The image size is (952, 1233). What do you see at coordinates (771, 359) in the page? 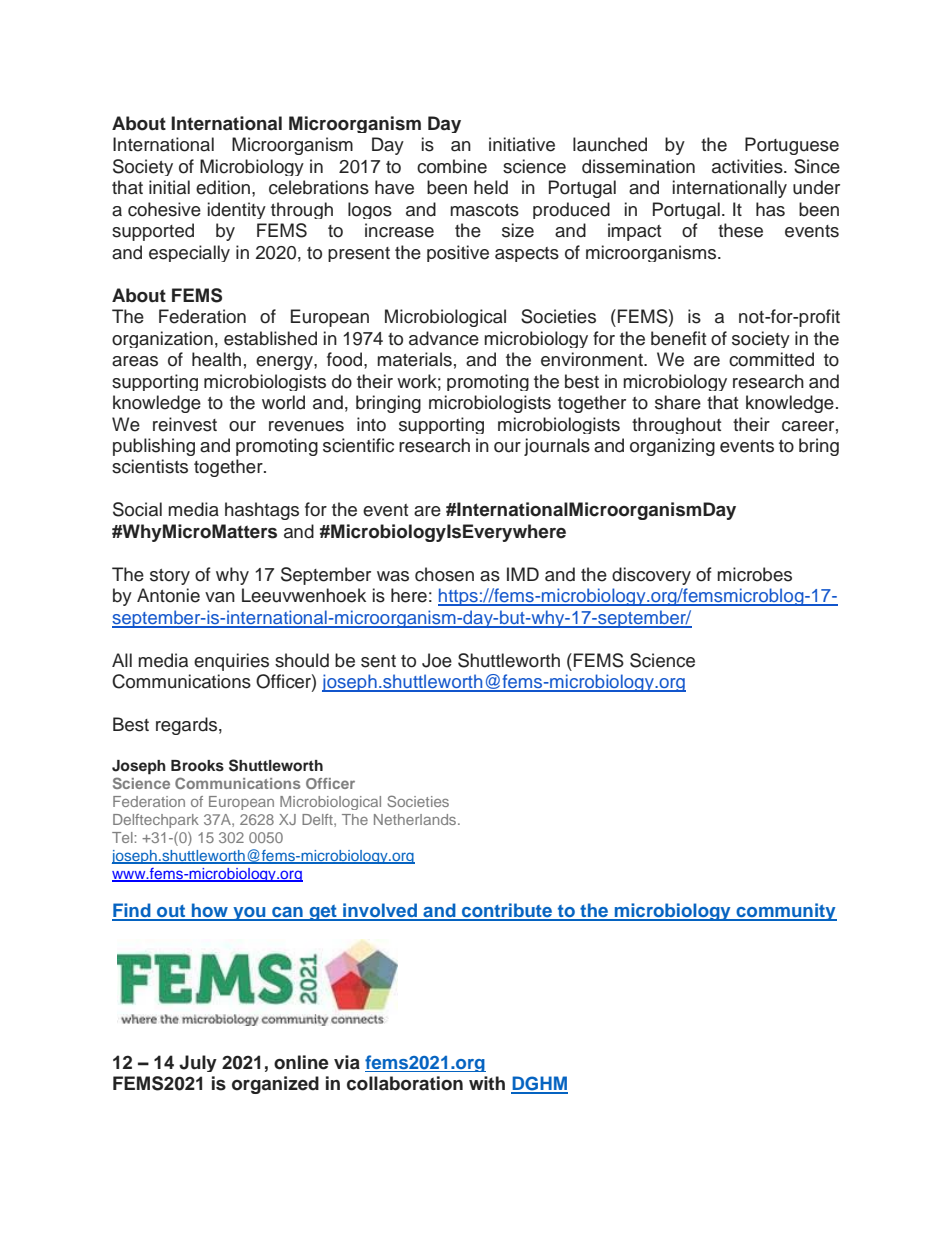
I see `committed` at bounding box center [771, 359].
